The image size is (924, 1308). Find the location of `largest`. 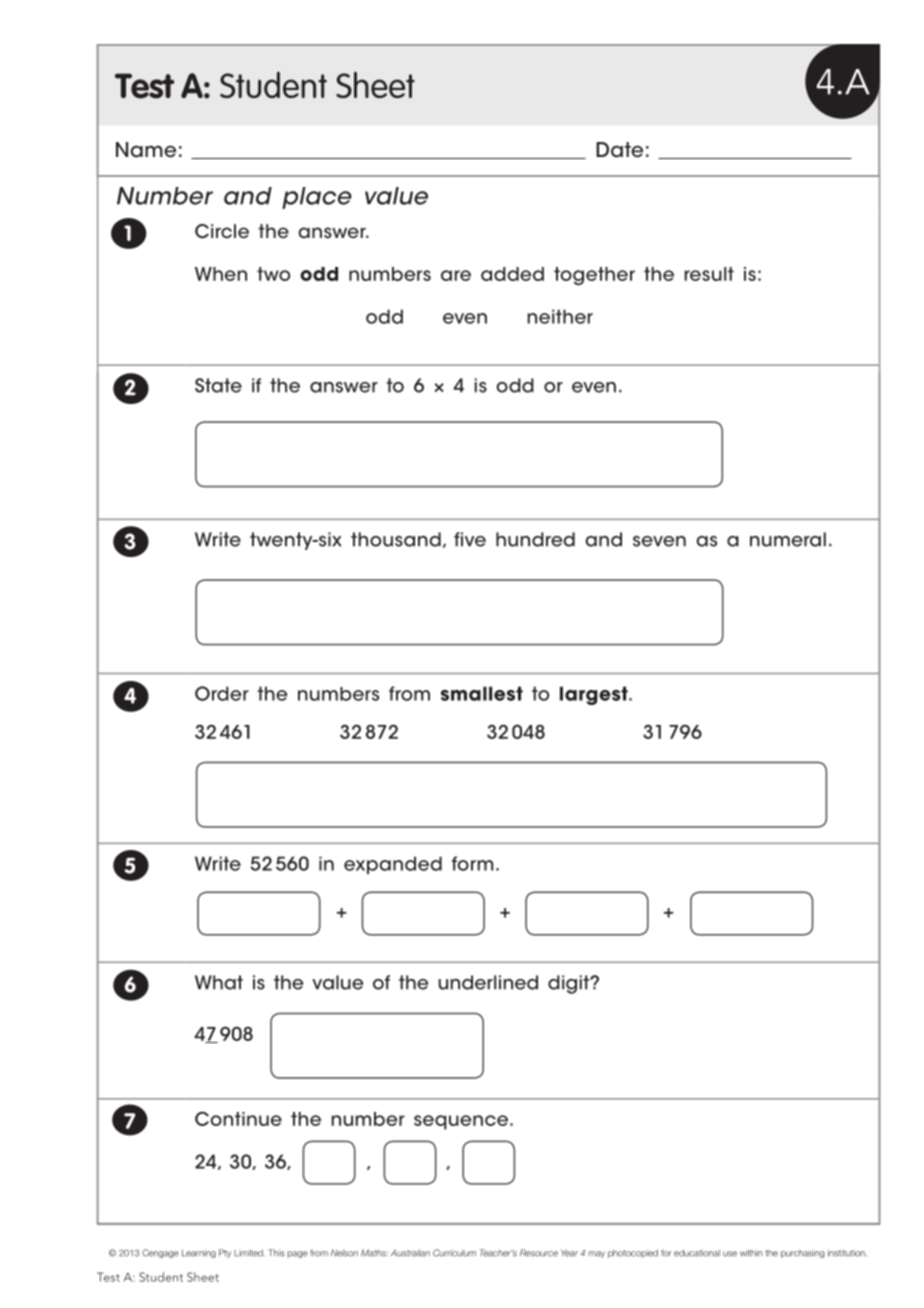

largest is located at coordinates (595, 695).
